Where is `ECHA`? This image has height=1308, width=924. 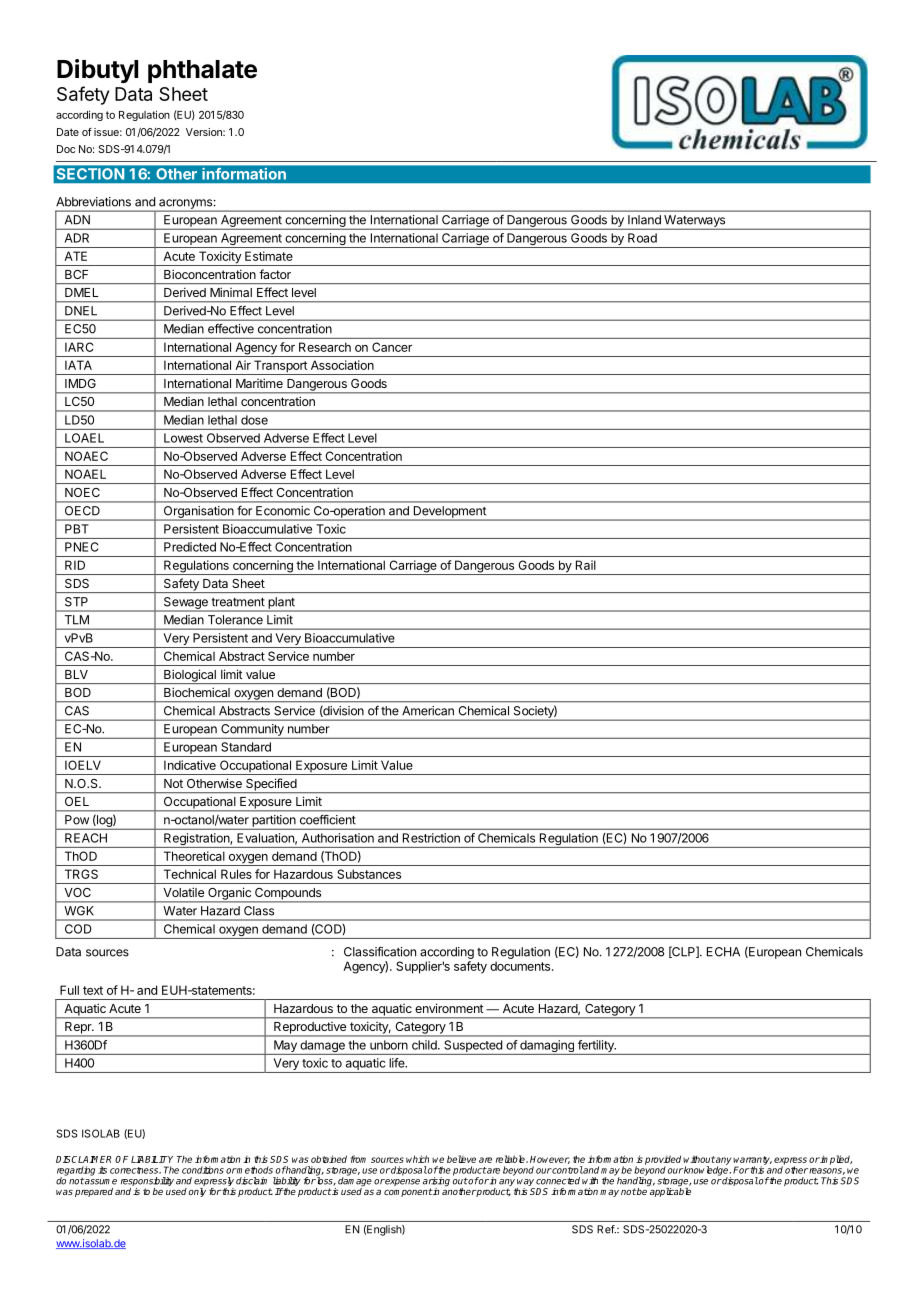 ECHA is located at coordinates (723, 952).
